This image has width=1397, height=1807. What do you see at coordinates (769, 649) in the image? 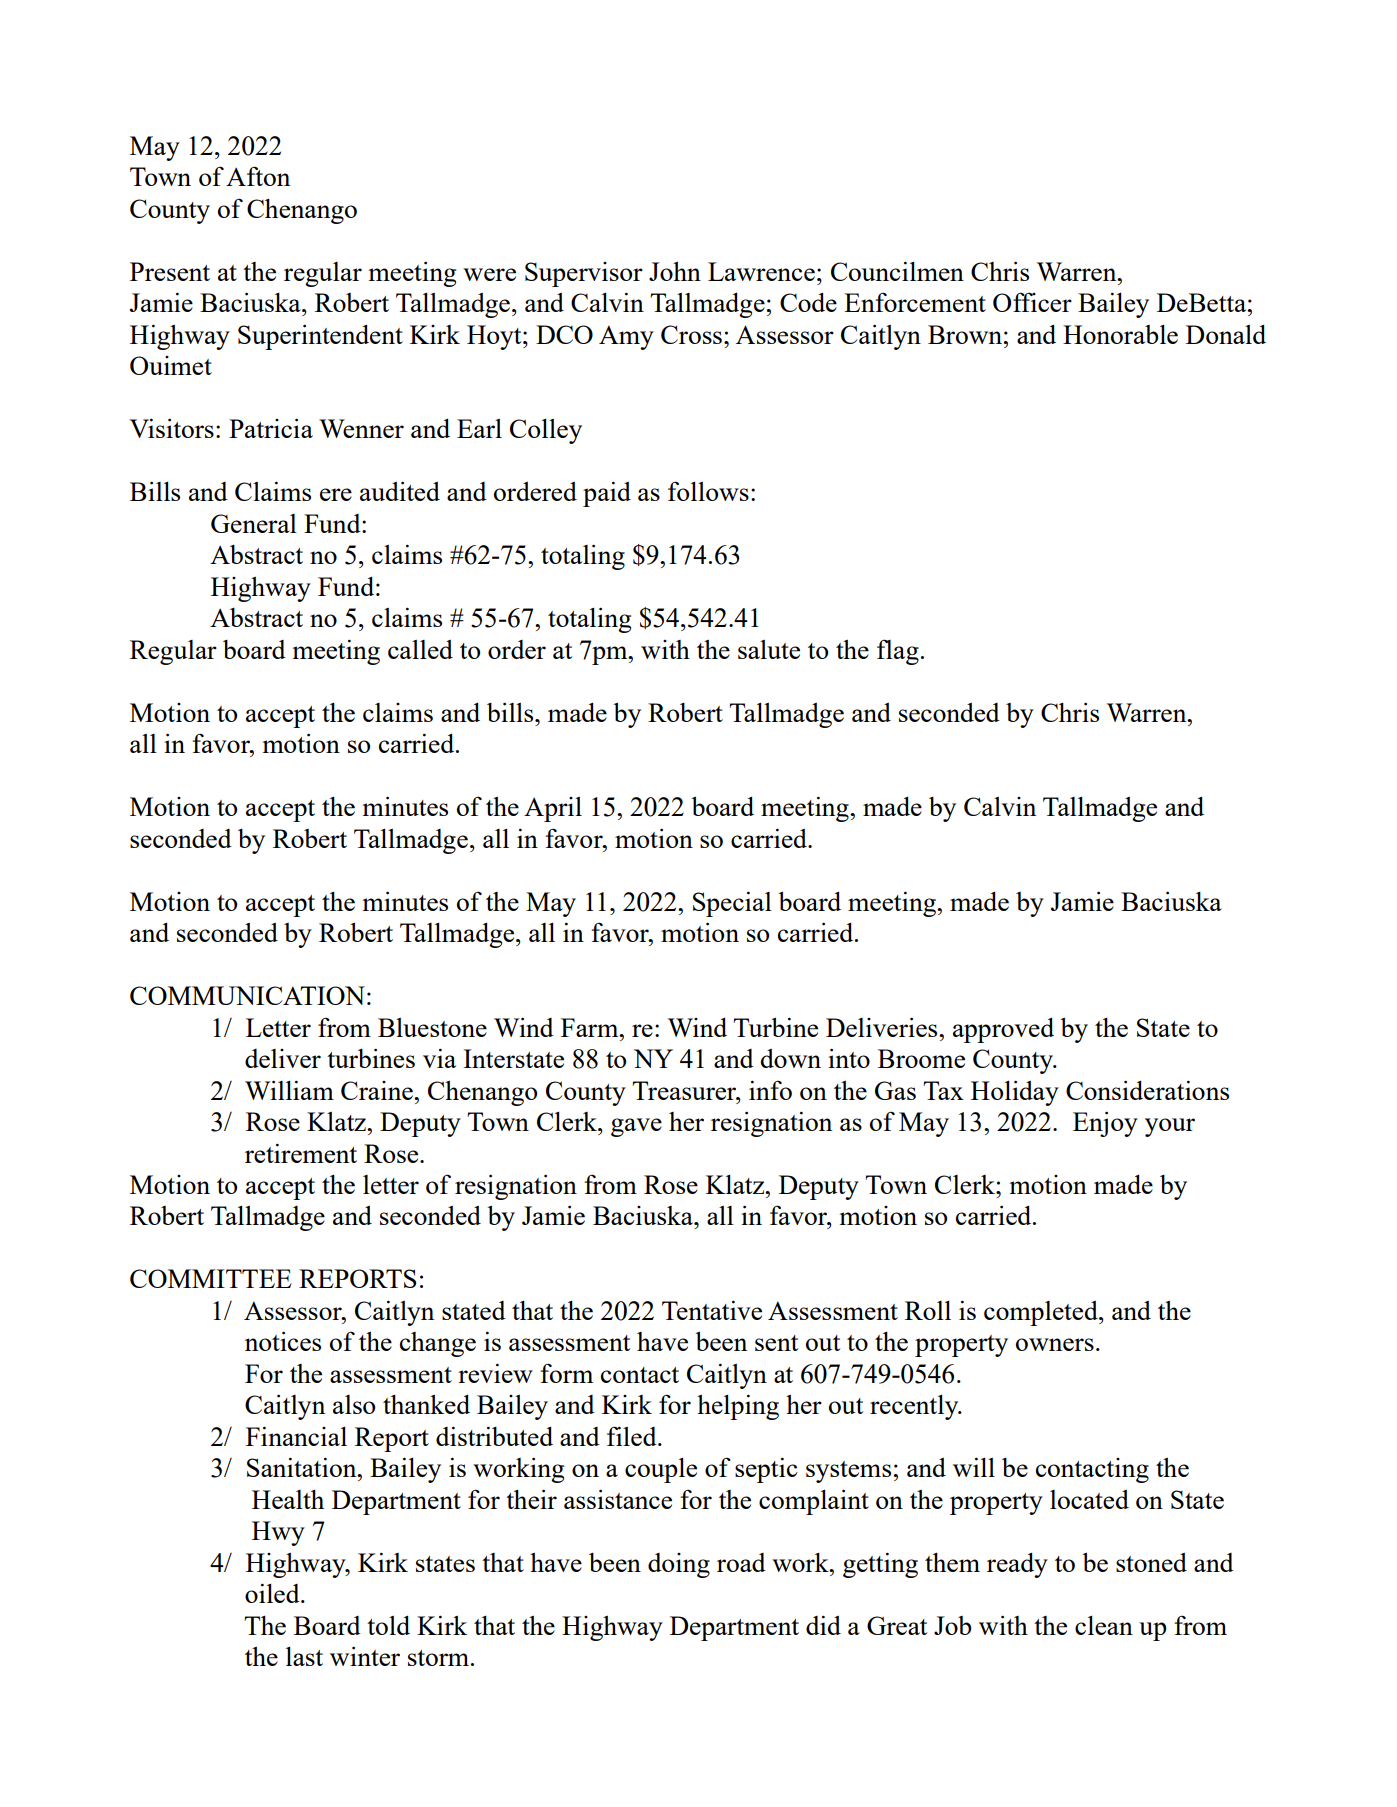
I see `salute` at bounding box center [769, 649].
